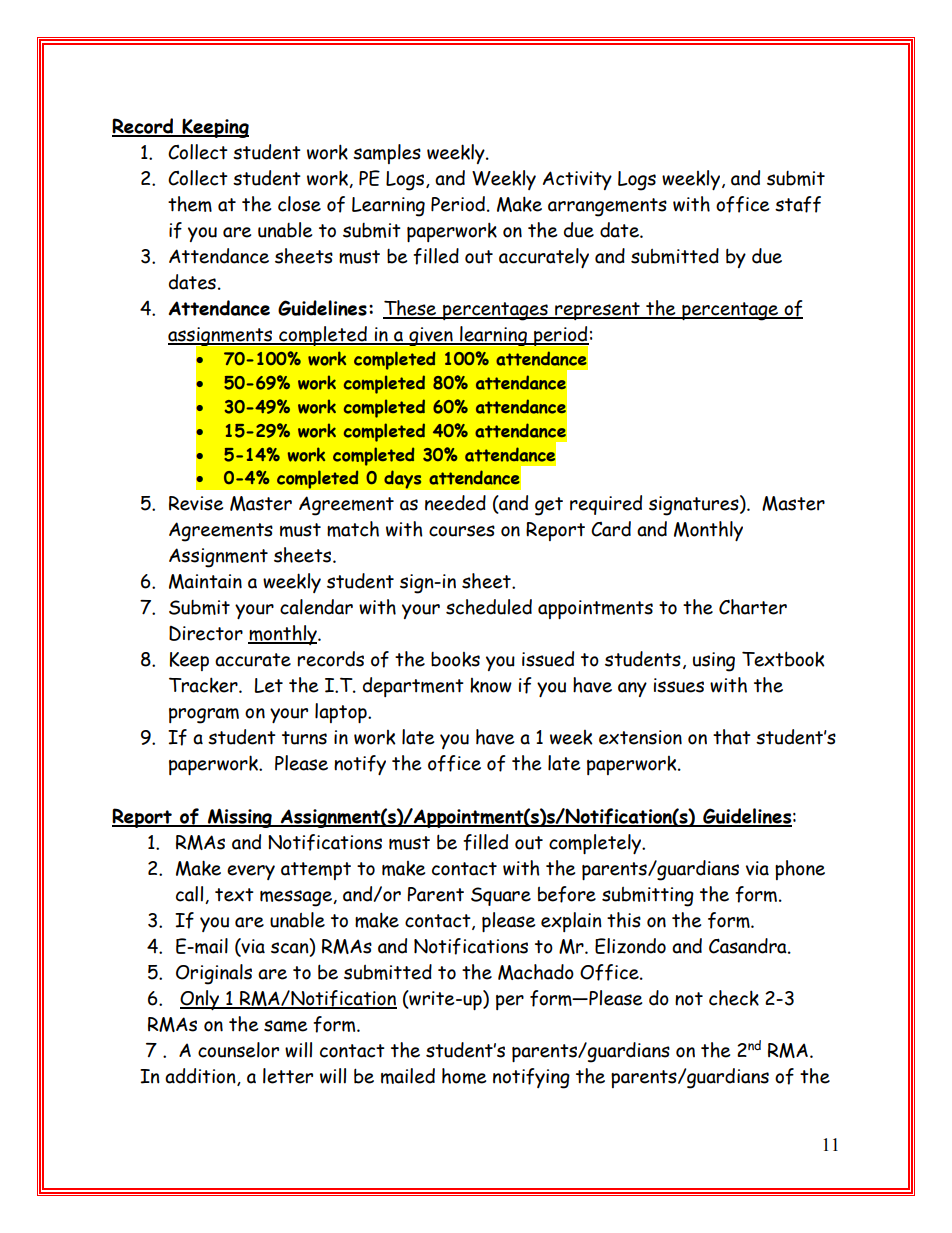 The image size is (952, 1233). I want to click on required, so click(606, 505).
